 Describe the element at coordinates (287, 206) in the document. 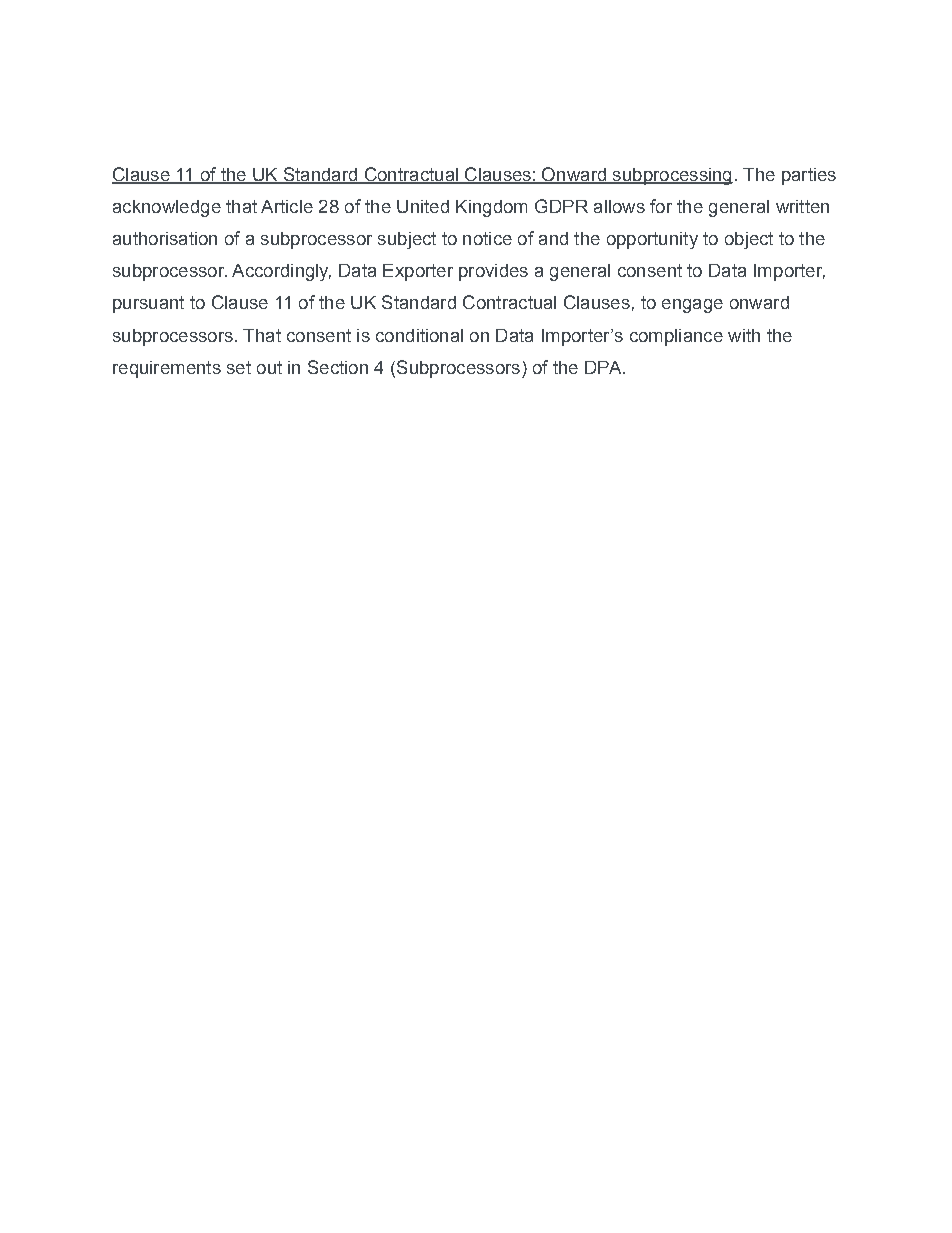

I see `Article` at that location.
